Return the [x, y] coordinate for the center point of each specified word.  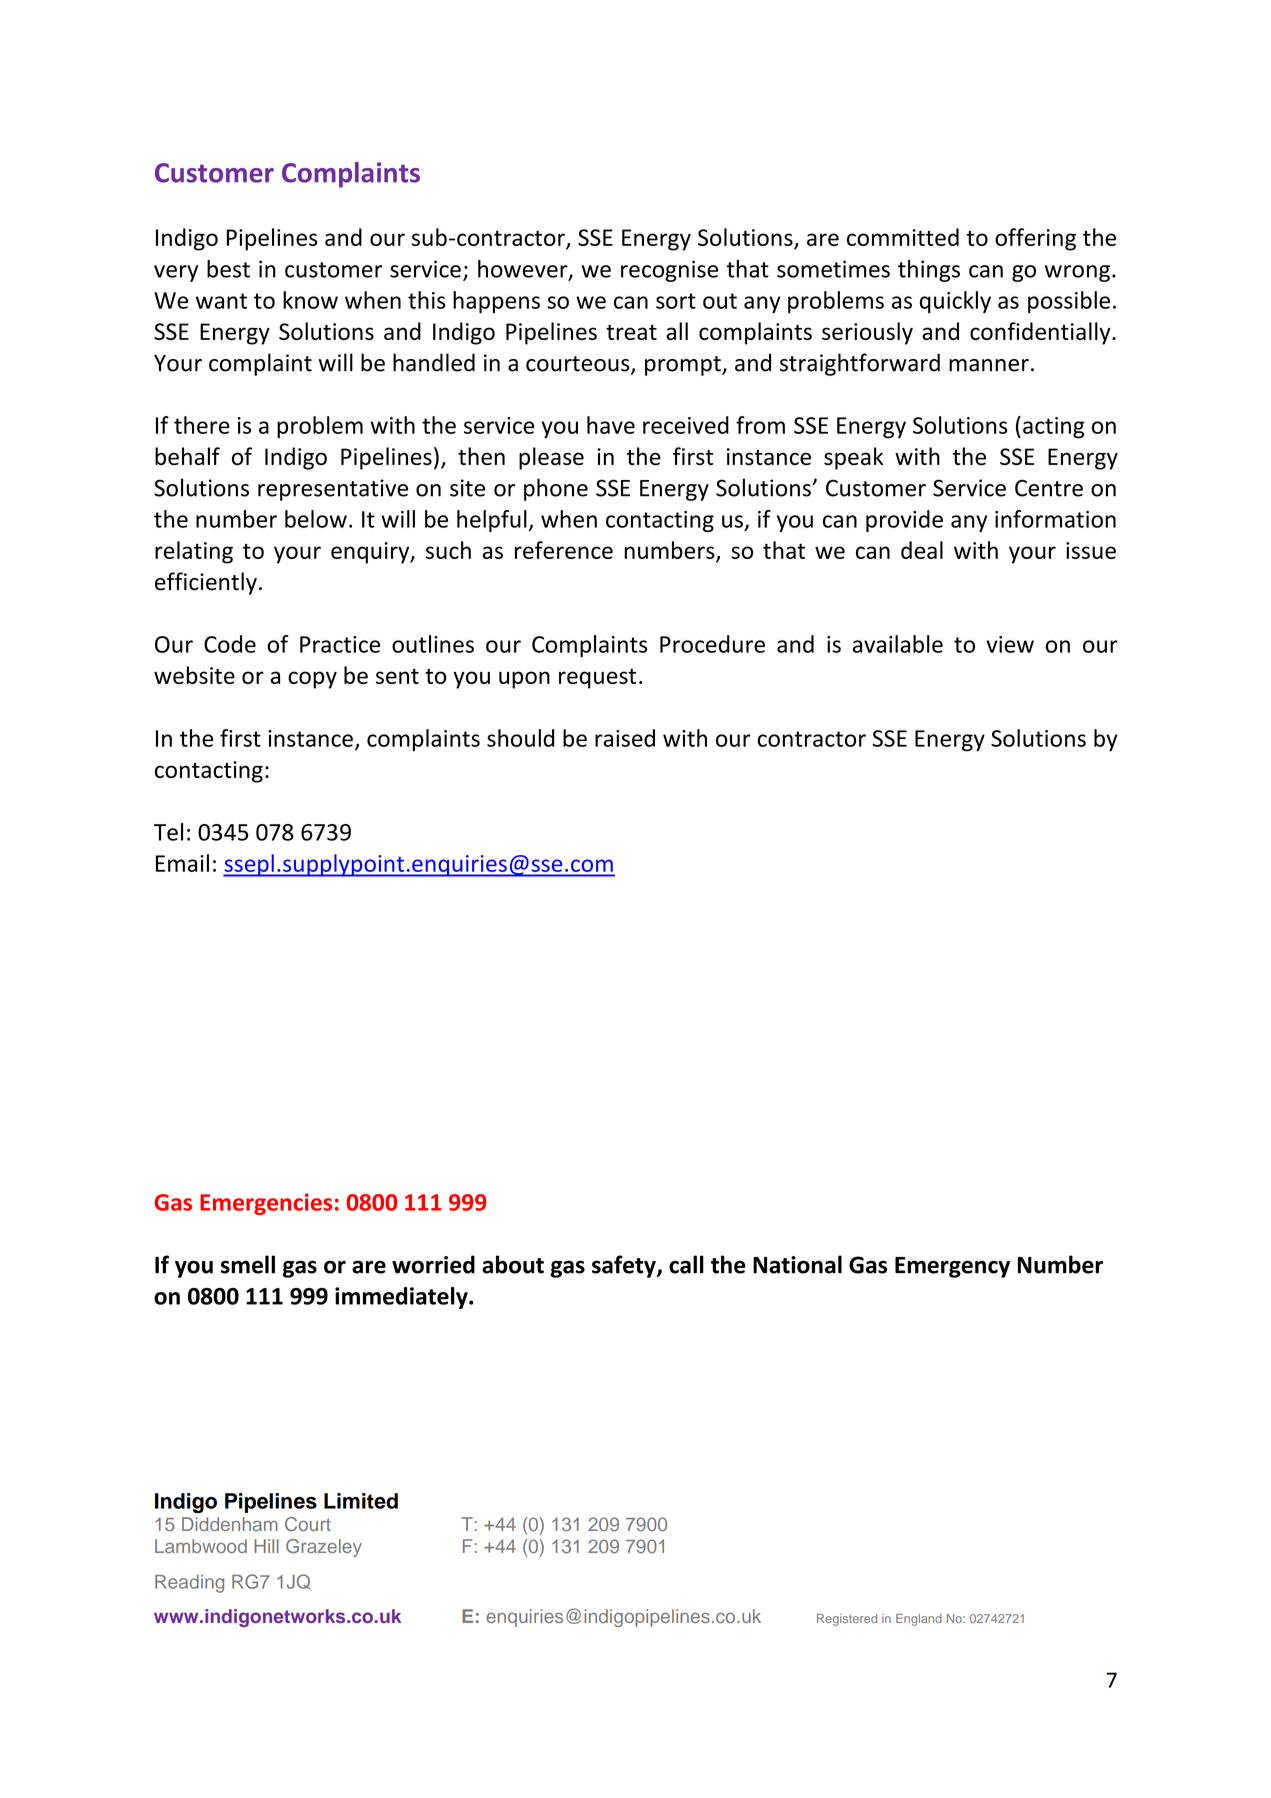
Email [182, 863]
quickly [955, 302]
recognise [669, 271]
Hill [266, 1546]
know [310, 300]
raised [625, 738]
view [1010, 644]
